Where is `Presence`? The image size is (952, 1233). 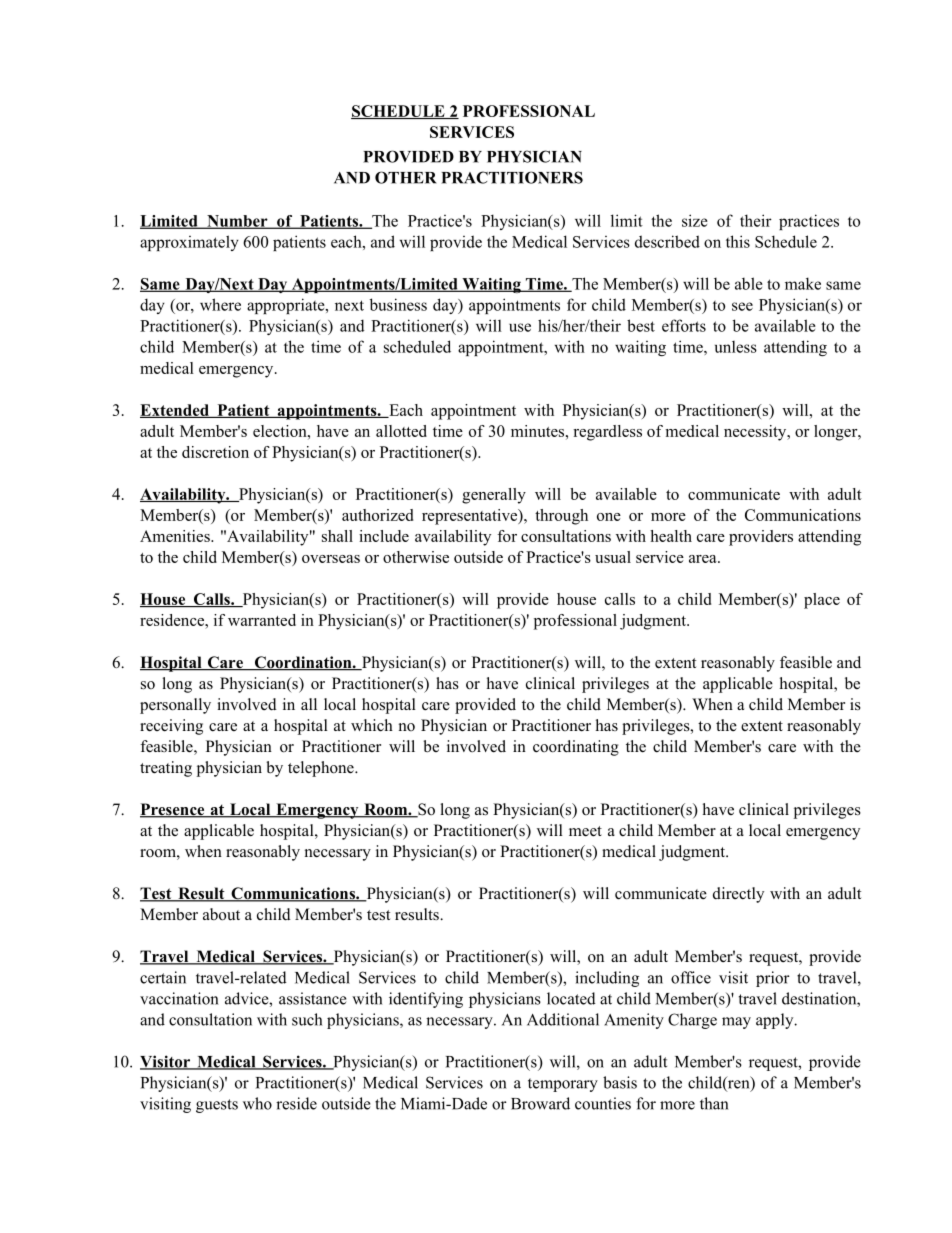 Presence is located at coordinates (173, 810).
